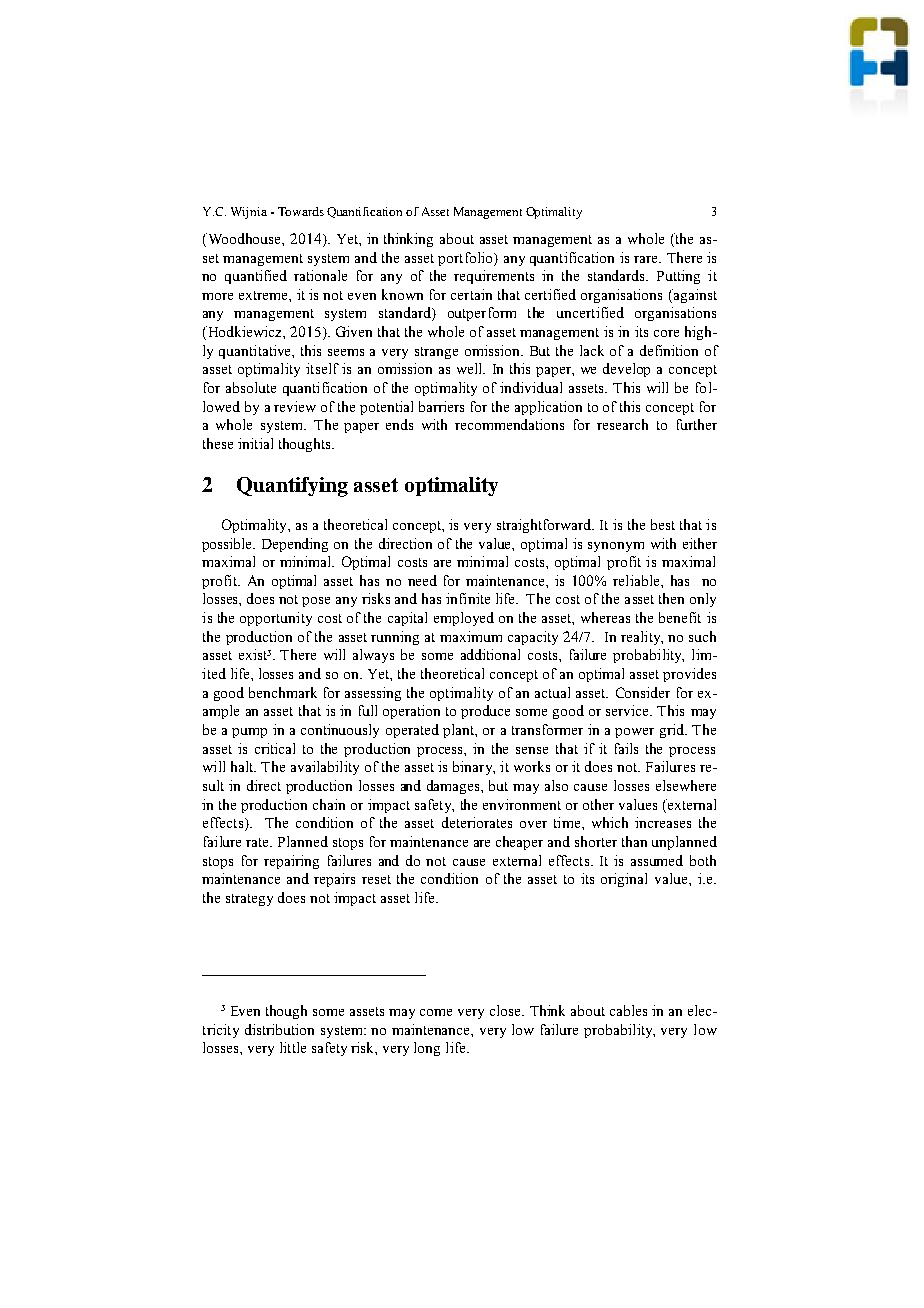  I want to click on portfolio, so click(466, 259).
